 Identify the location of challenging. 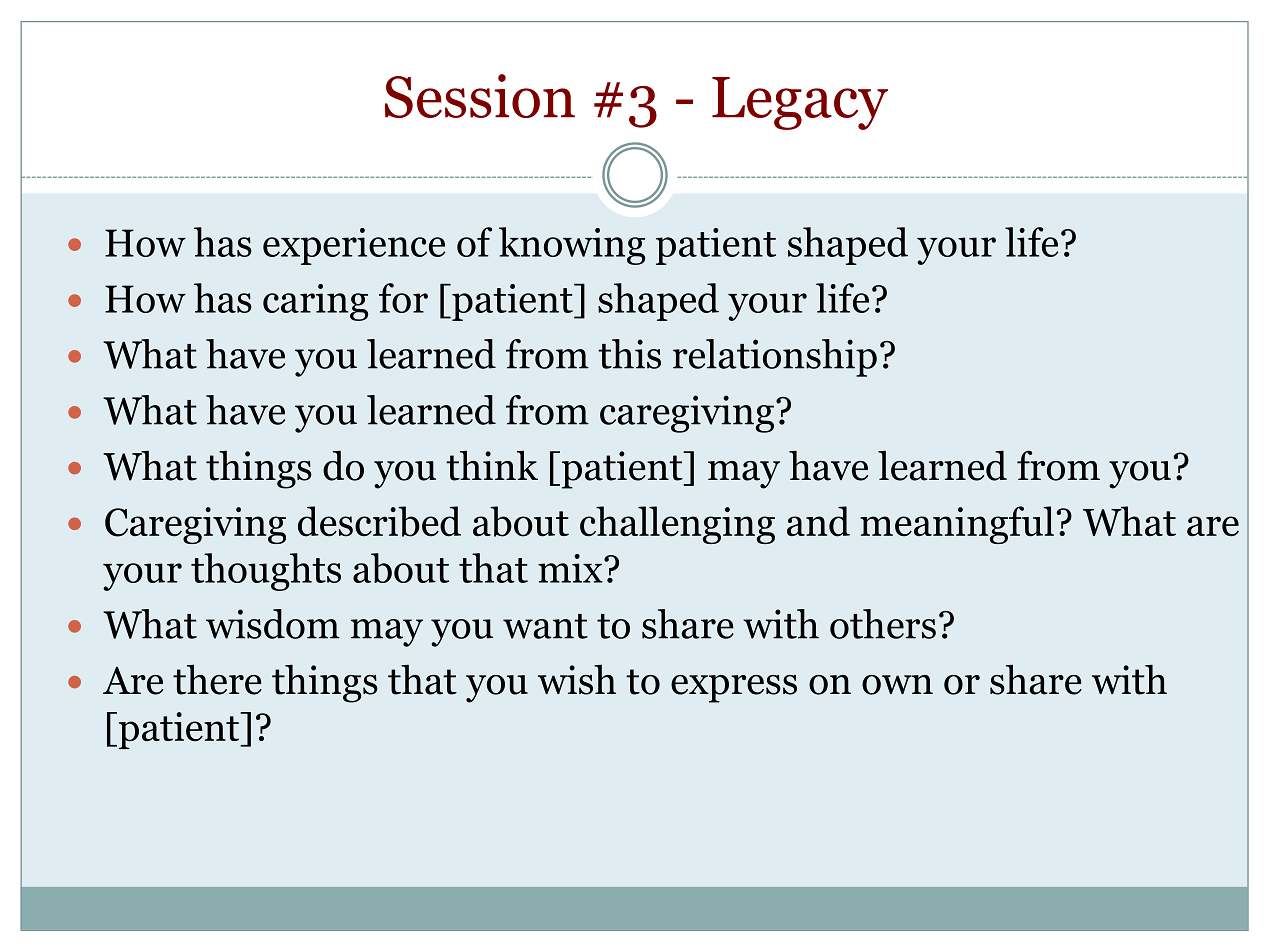
(677, 525).
